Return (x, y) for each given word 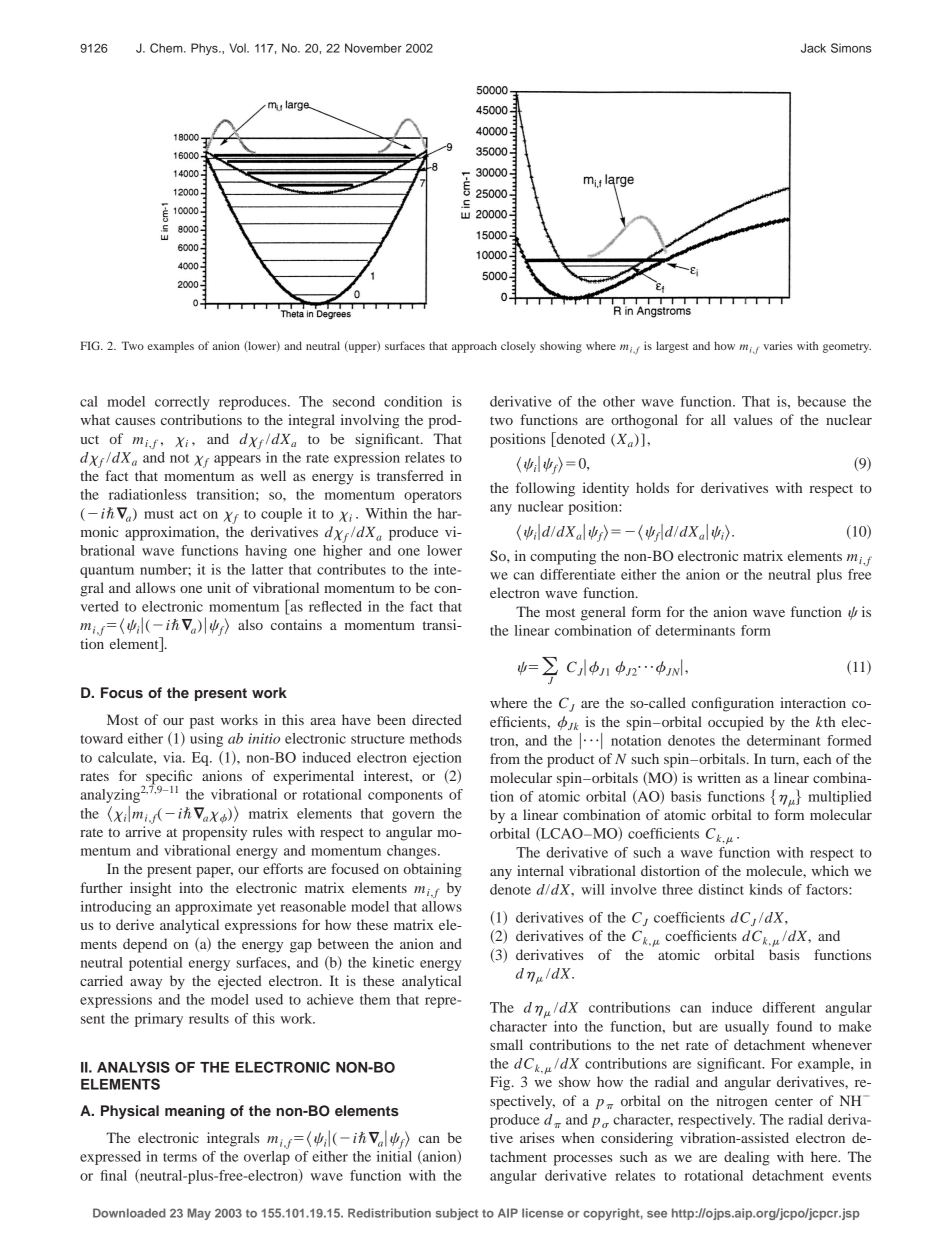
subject (457, 1214)
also (250, 624)
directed (437, 719)
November (373, 48)
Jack (813, 48)
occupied (736, 723)
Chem (167, 48)
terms (180, 1157)
